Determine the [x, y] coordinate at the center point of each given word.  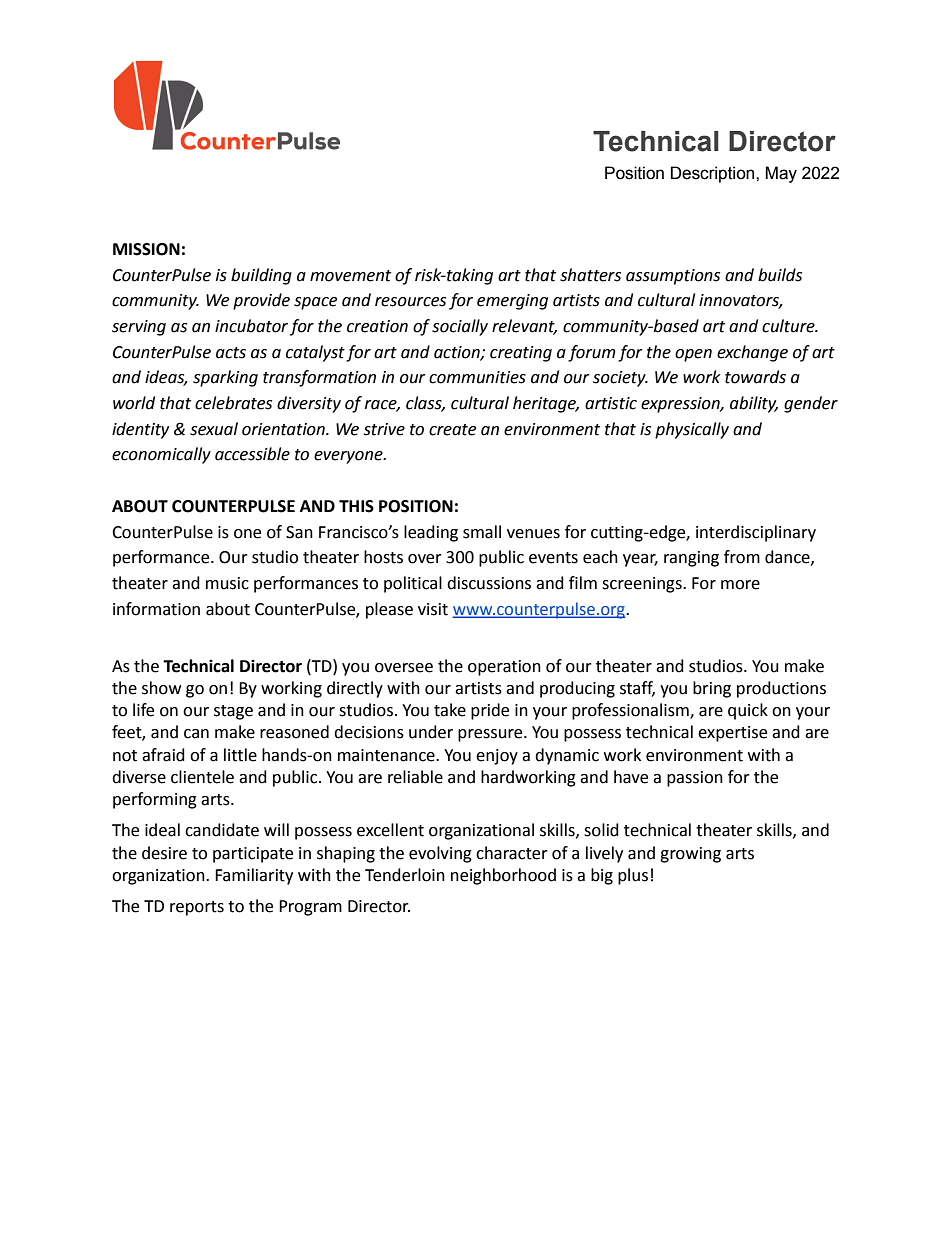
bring [712, 689]
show [161, 688]
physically [692, 430]
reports [197, 908]
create [452, 430]
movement [350, 276]
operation [504, 668]
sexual [214, 429]
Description [714, 174]
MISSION [146, 249]
